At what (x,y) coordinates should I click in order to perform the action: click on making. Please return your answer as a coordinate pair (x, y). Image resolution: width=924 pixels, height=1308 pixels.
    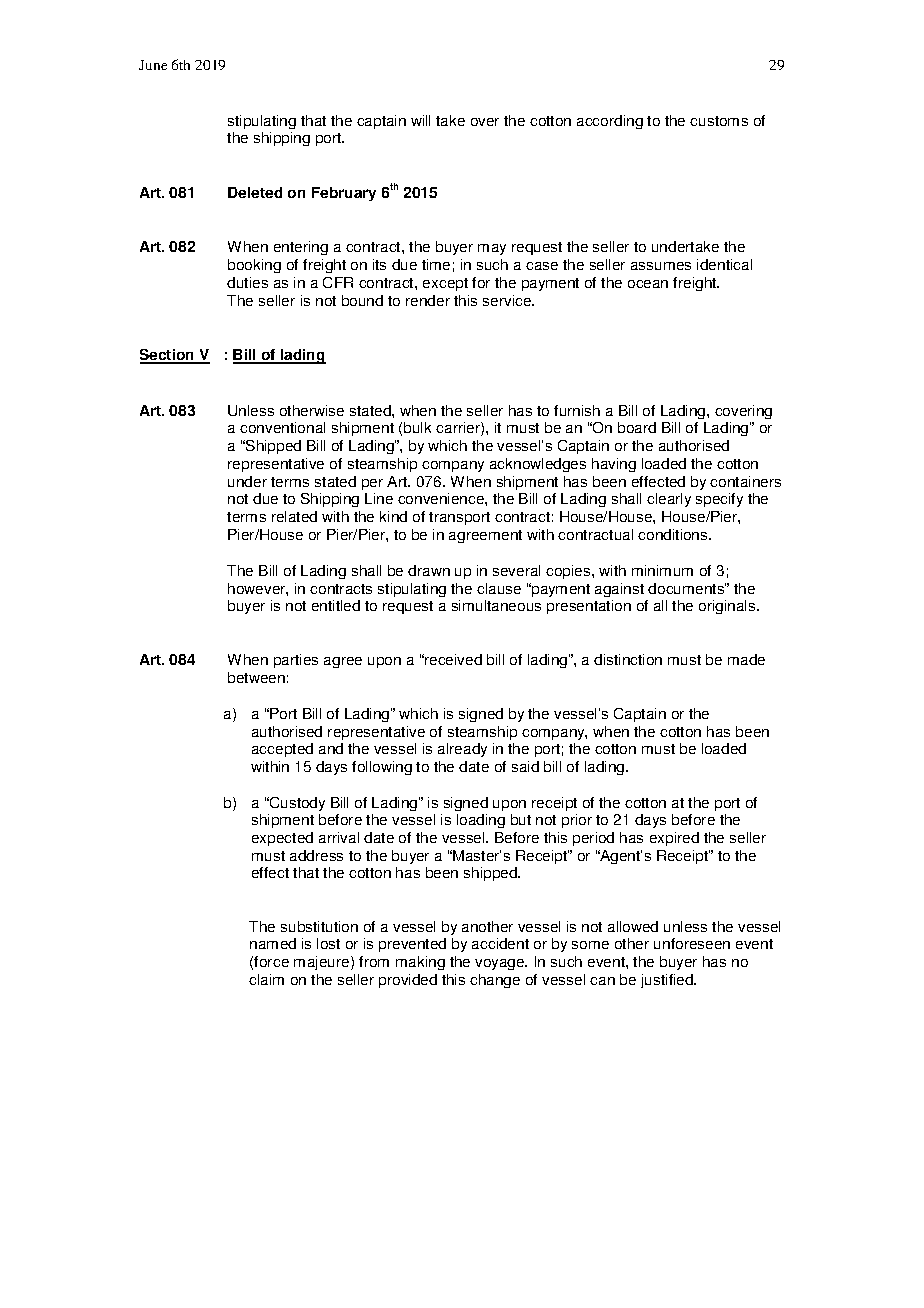
    Looking at the image, I should click on (420, 963).
